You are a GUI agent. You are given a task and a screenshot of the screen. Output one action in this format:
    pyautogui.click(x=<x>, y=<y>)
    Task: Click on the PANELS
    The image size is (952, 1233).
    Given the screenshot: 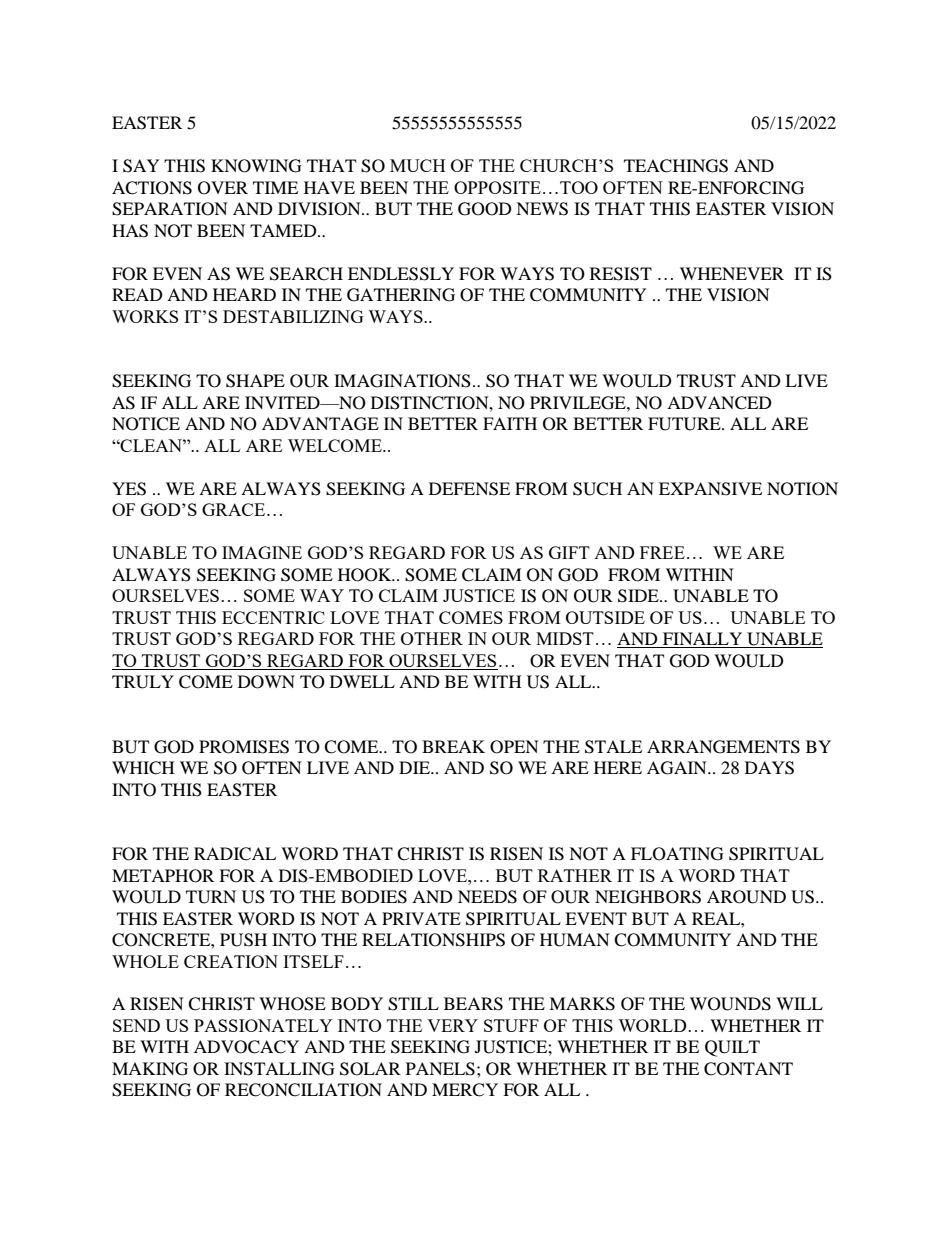 What is the action you would take?
    pyautogui.click(x=440, y=1069)
